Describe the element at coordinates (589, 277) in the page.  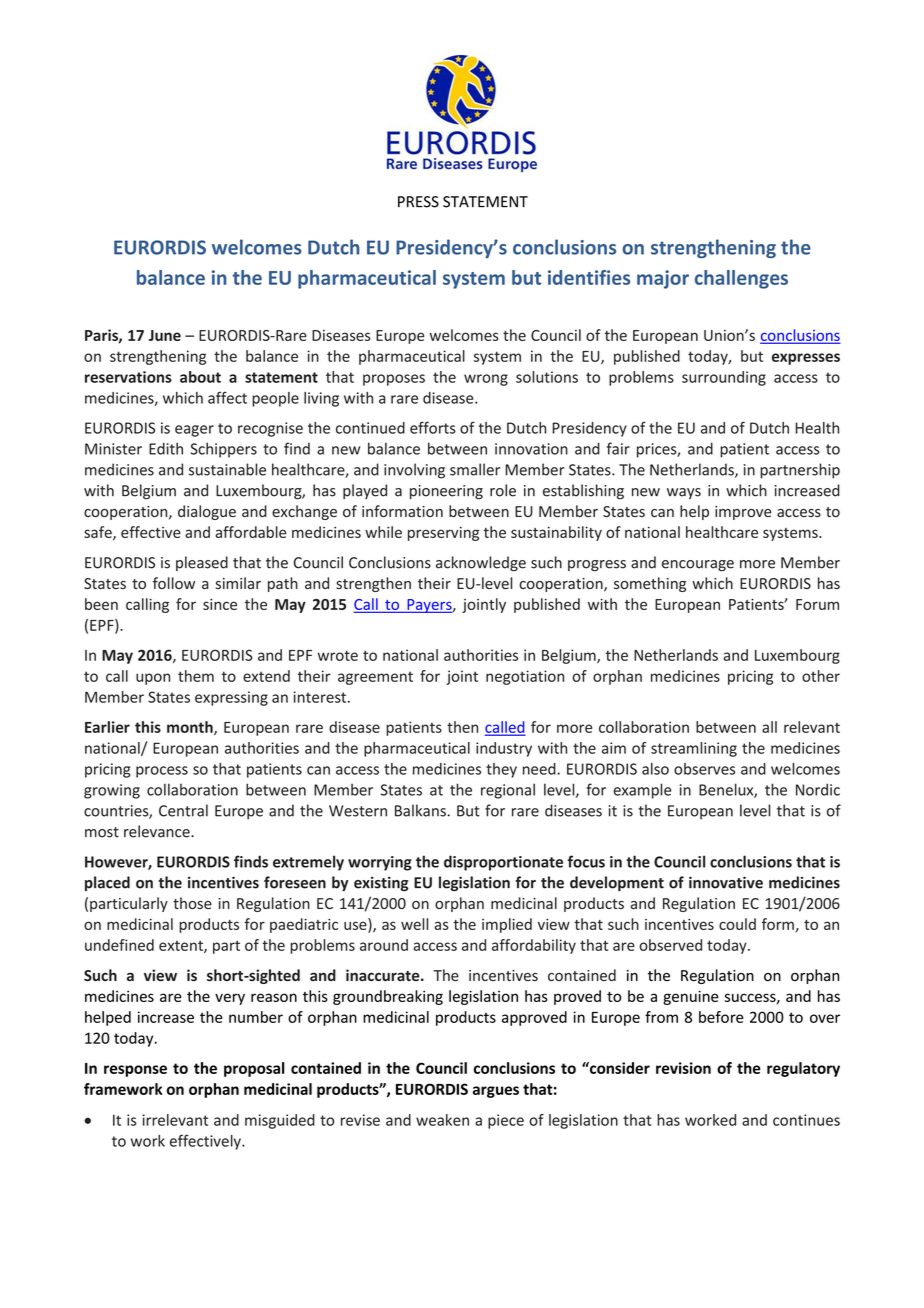
I see `identifies` at that location.
